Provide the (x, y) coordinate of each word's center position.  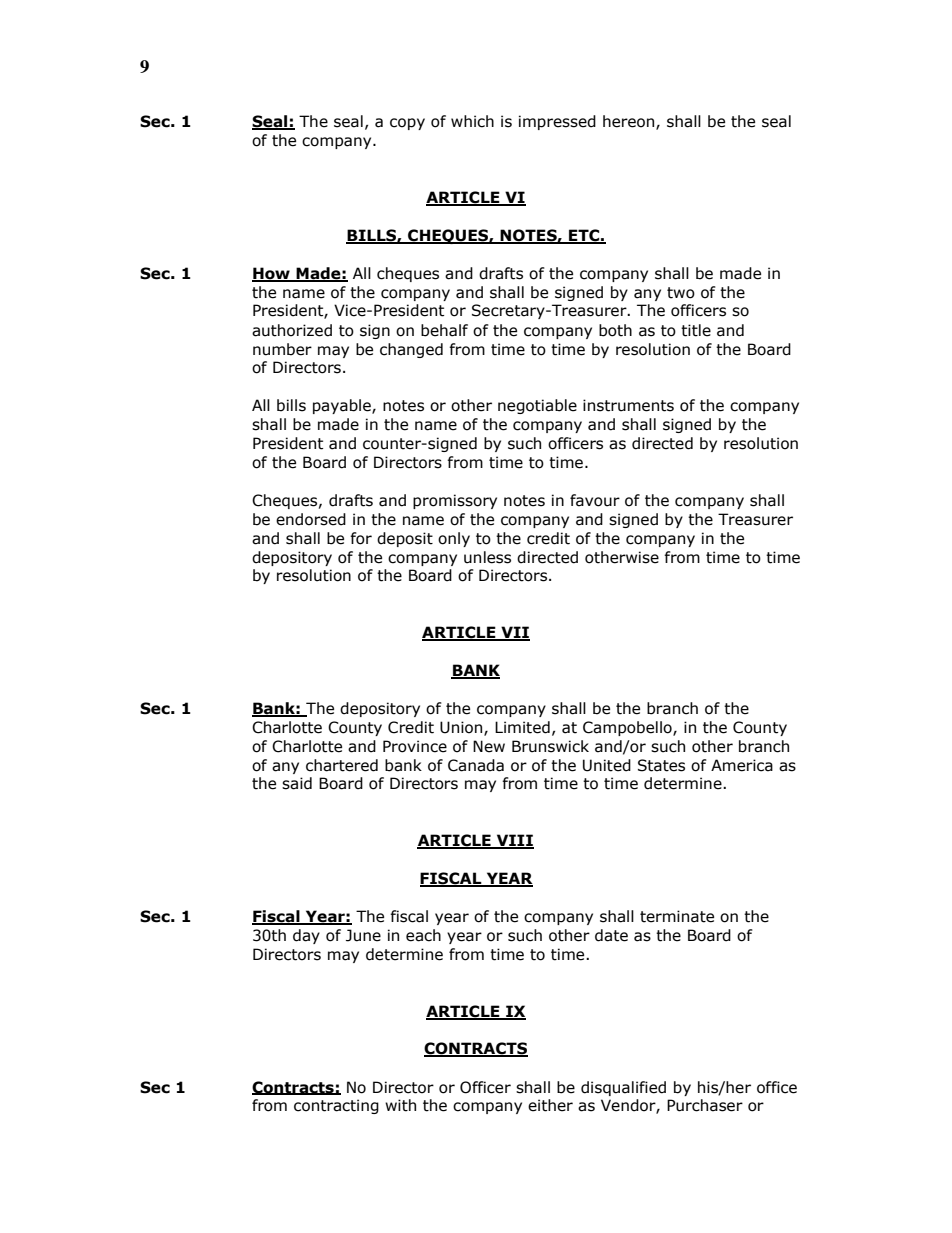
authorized (292, 330)
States (661, 765)
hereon (630, 122)
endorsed (311, 519)
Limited (522, 727)
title (696, 330)
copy (407, 124)
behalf (444, 330)
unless (487, 557)
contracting (336, 1106)
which (472, 121)
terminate (677, 916)
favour (595, 500)
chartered (342, 765)
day (306, 936)
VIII (514, 841)
